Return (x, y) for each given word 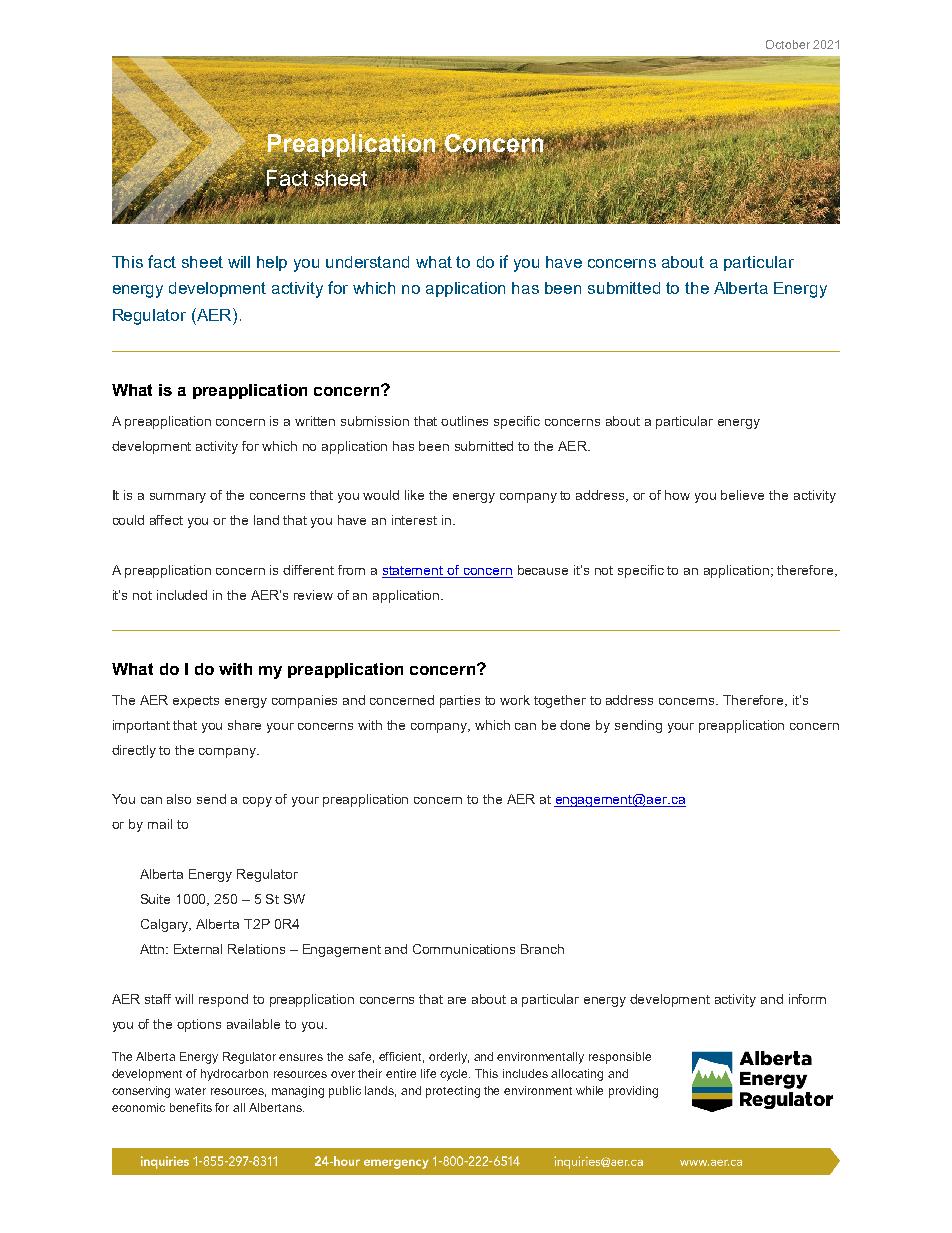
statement (414, 572)
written (315, 421)
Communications (464, 949)
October (788, 44)
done (575, 725)
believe (742, 495)
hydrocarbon (234, 1075)
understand (367, 262)
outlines (464, 421)
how (677, 495)
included (182, 595)
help (272, 263)
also (179, 799)
